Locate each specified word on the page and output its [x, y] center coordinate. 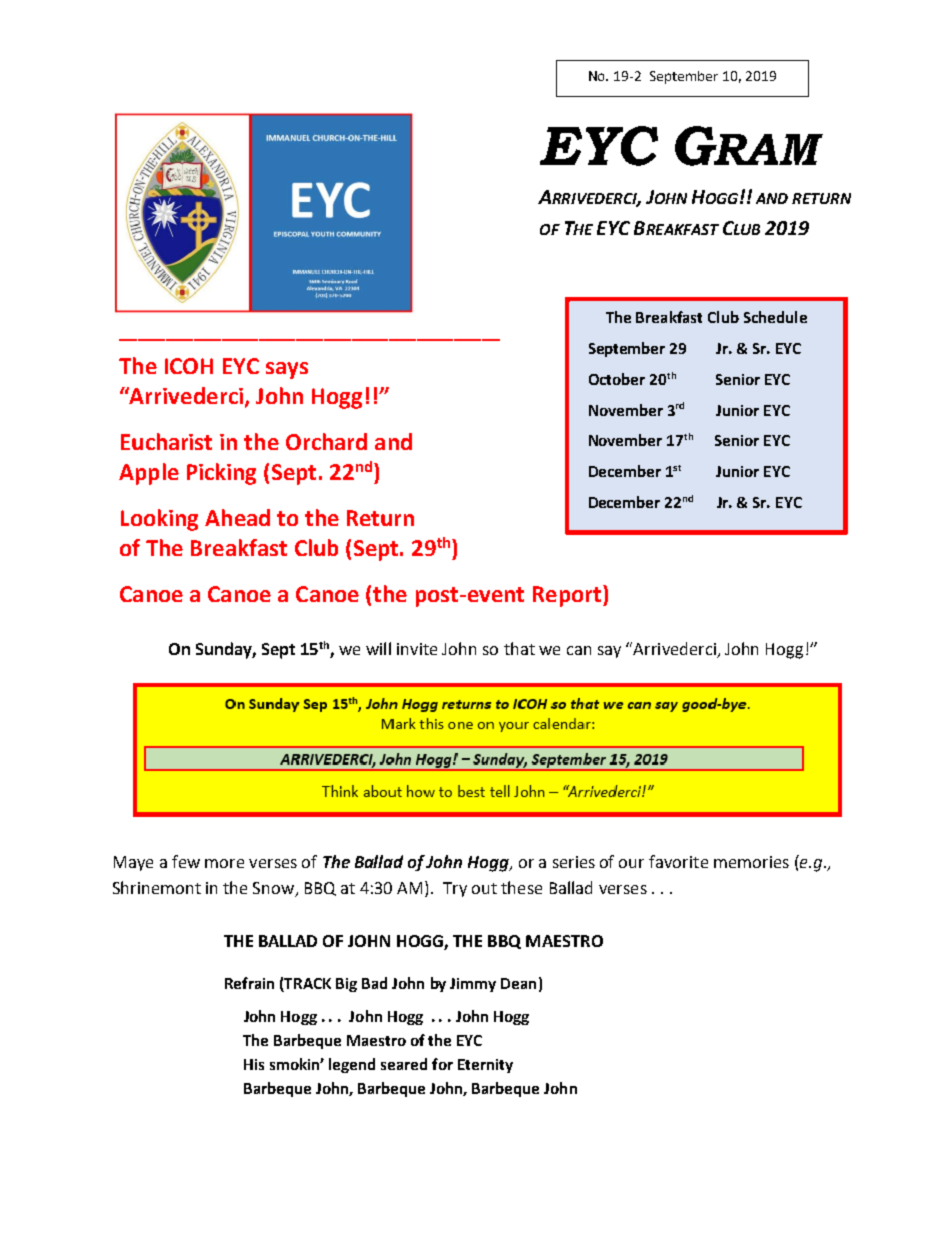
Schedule [775, 317]
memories [751, 862]
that [519, 648]
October [617, 379]
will [378, 648]
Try [455, 889]
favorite [678, 861]
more [224, 863]
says [287, 370]
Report [568, 596]
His [254, 1064]
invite [417, 649]
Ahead [237, 517]
